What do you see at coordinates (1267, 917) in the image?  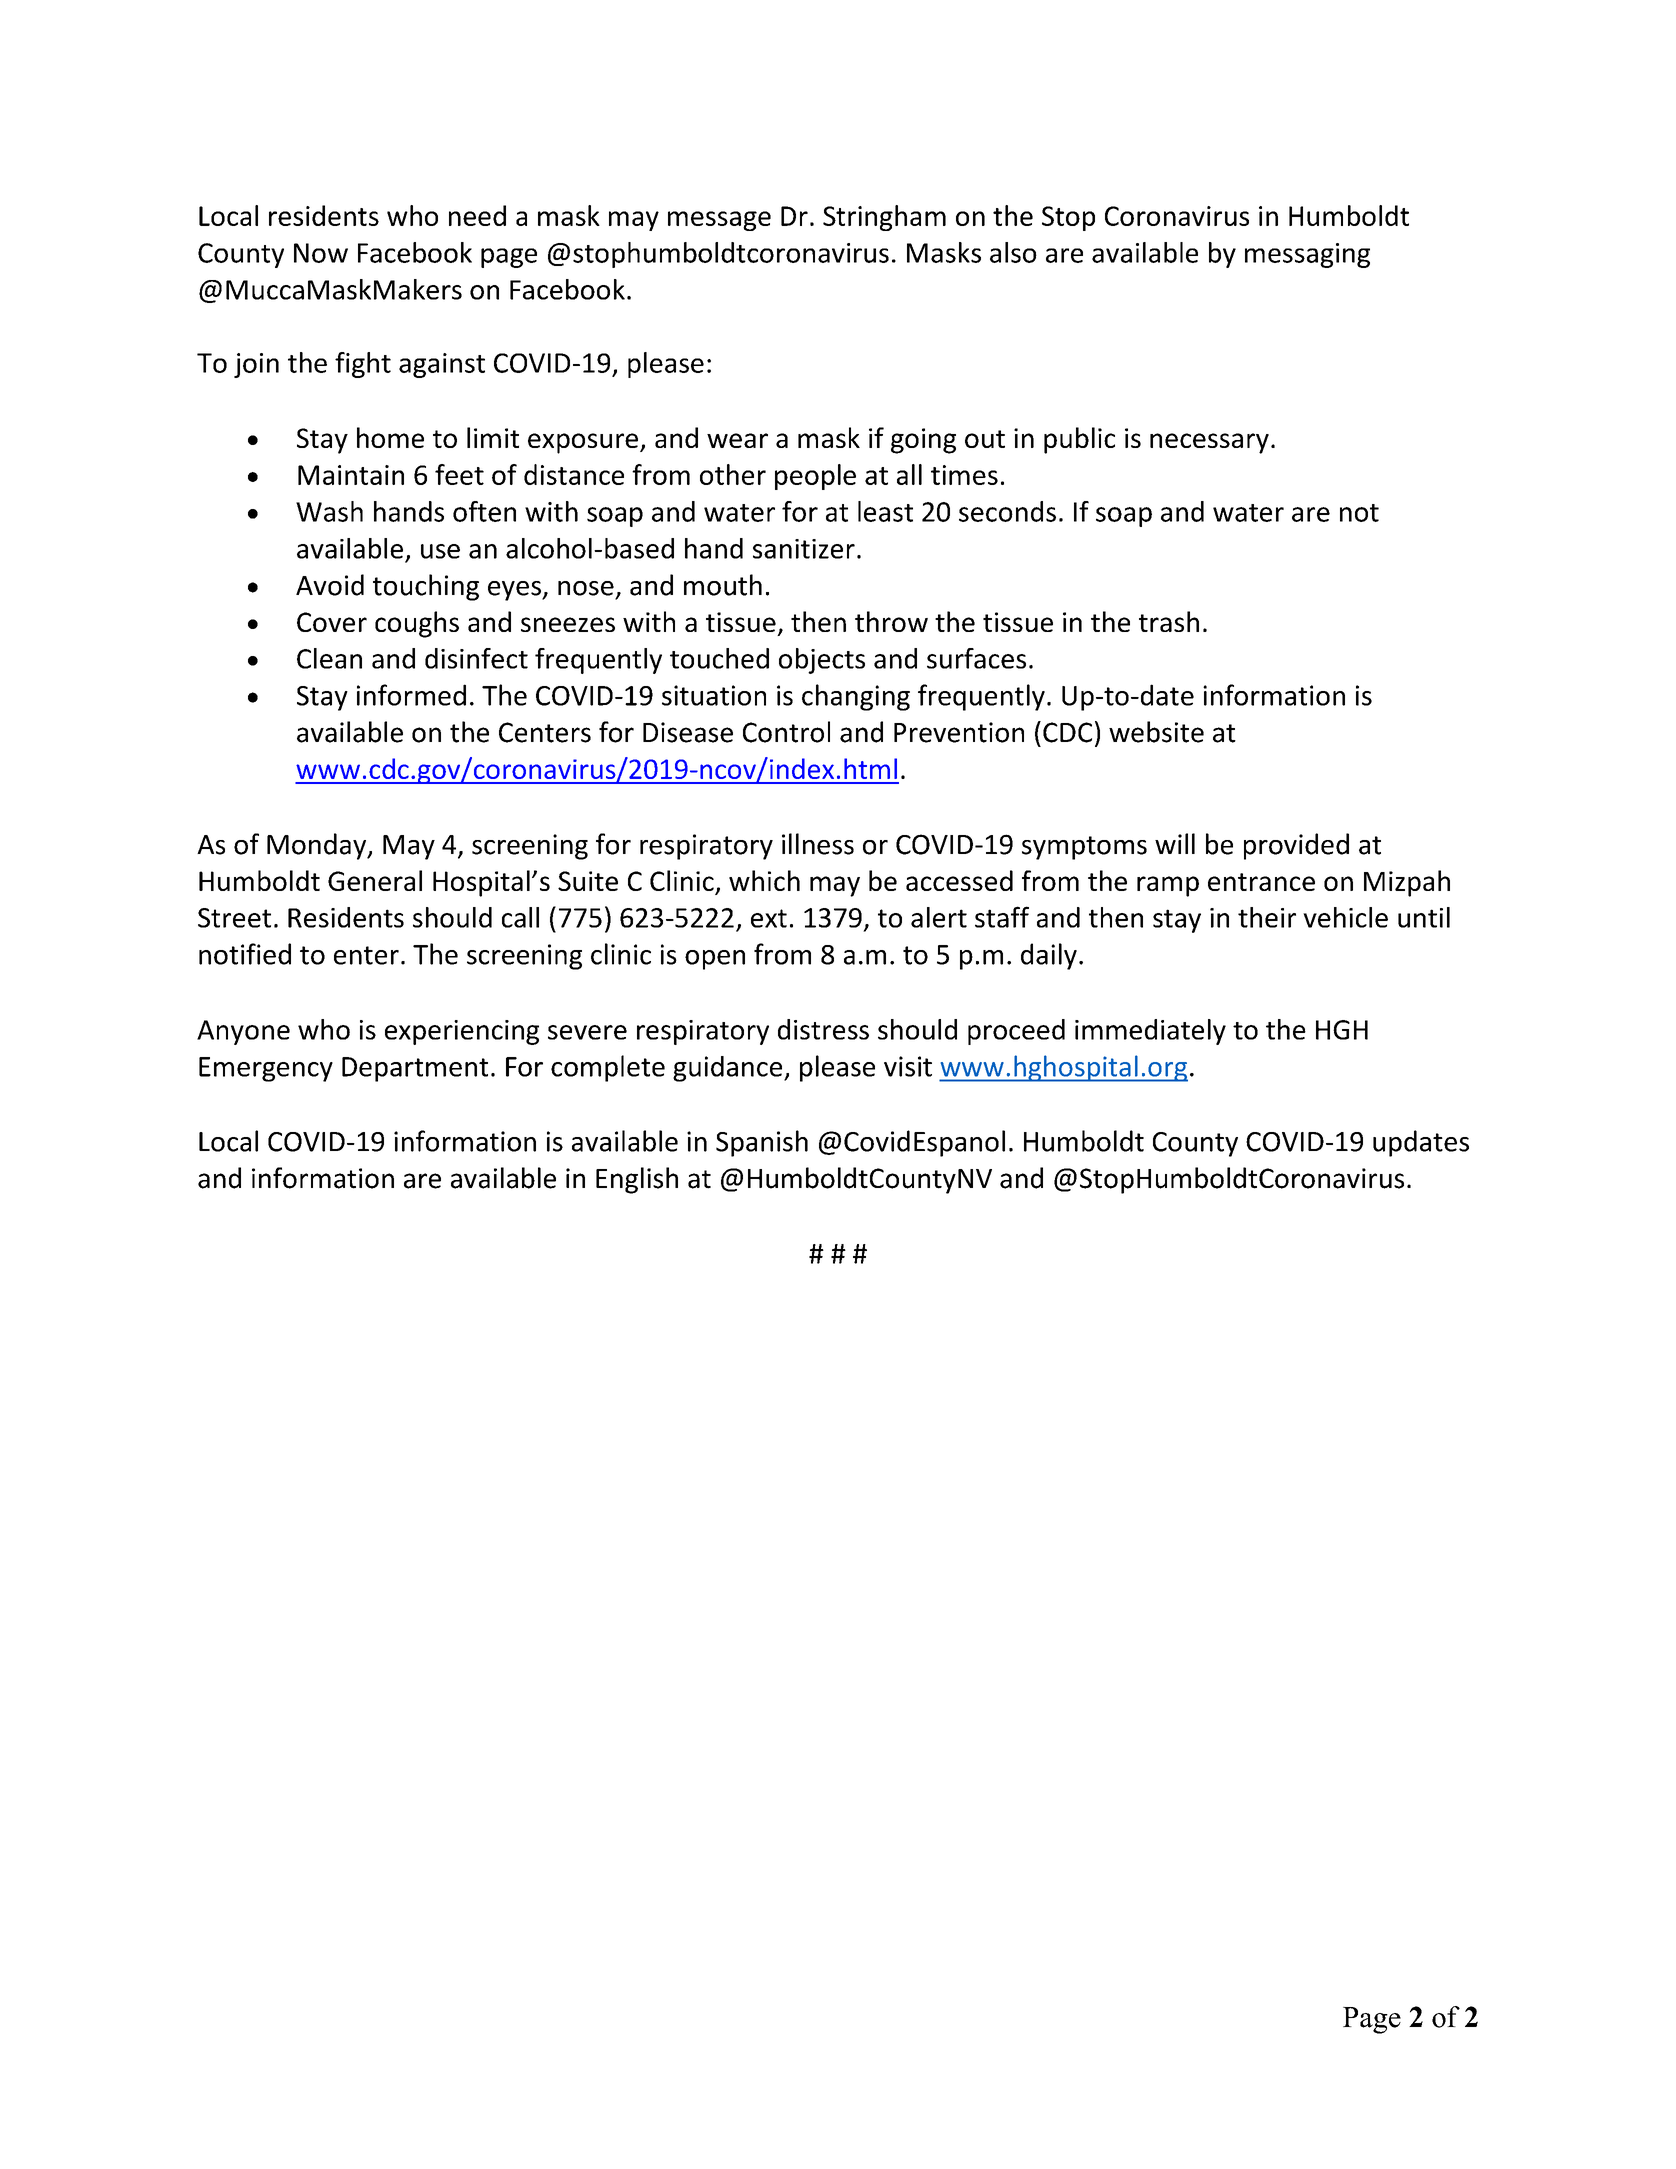 I see `their` at bounding box center [1267, 917].
